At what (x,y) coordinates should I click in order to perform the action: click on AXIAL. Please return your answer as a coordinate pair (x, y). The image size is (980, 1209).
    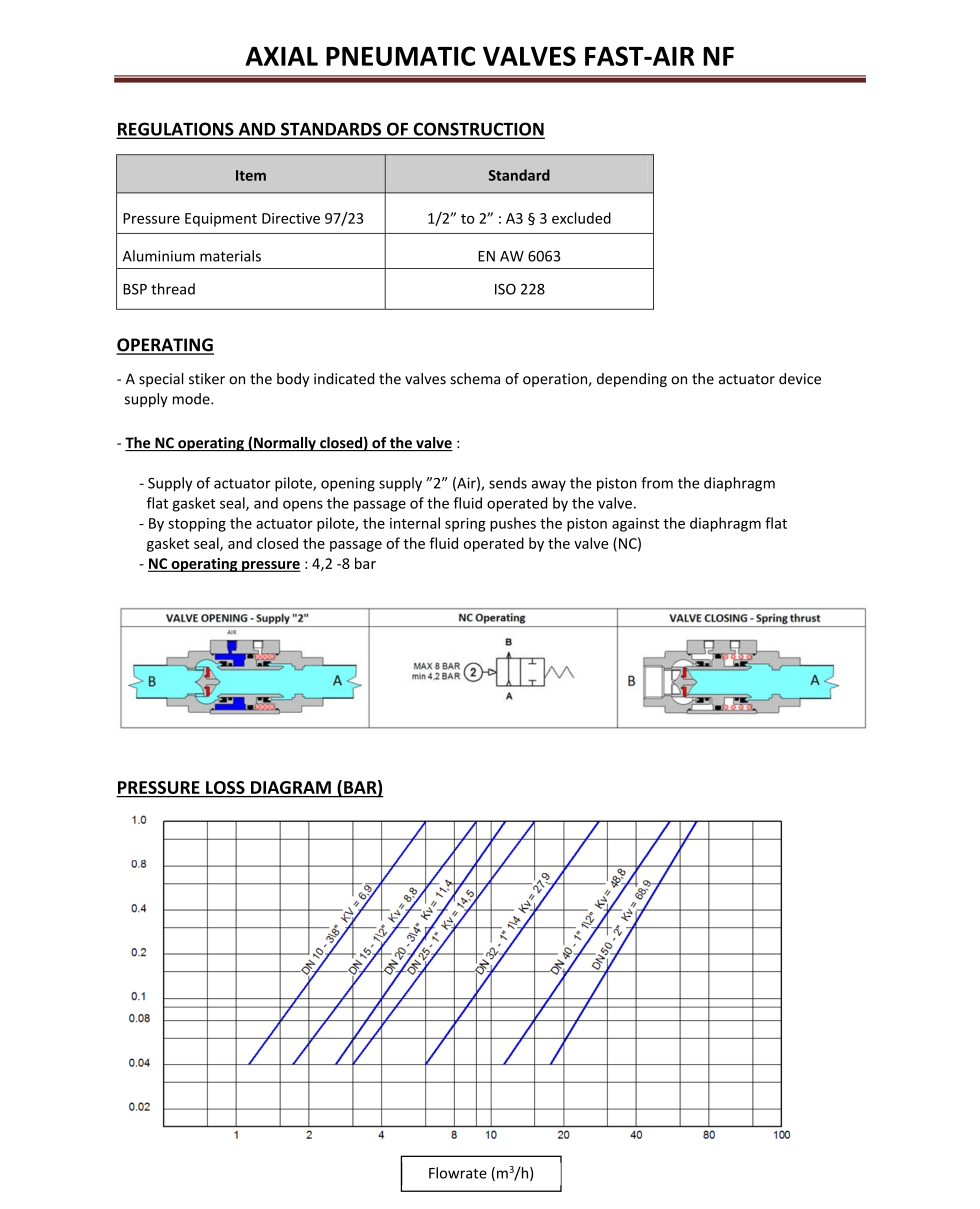
    Looking at the image, I should click on (281, 56).
